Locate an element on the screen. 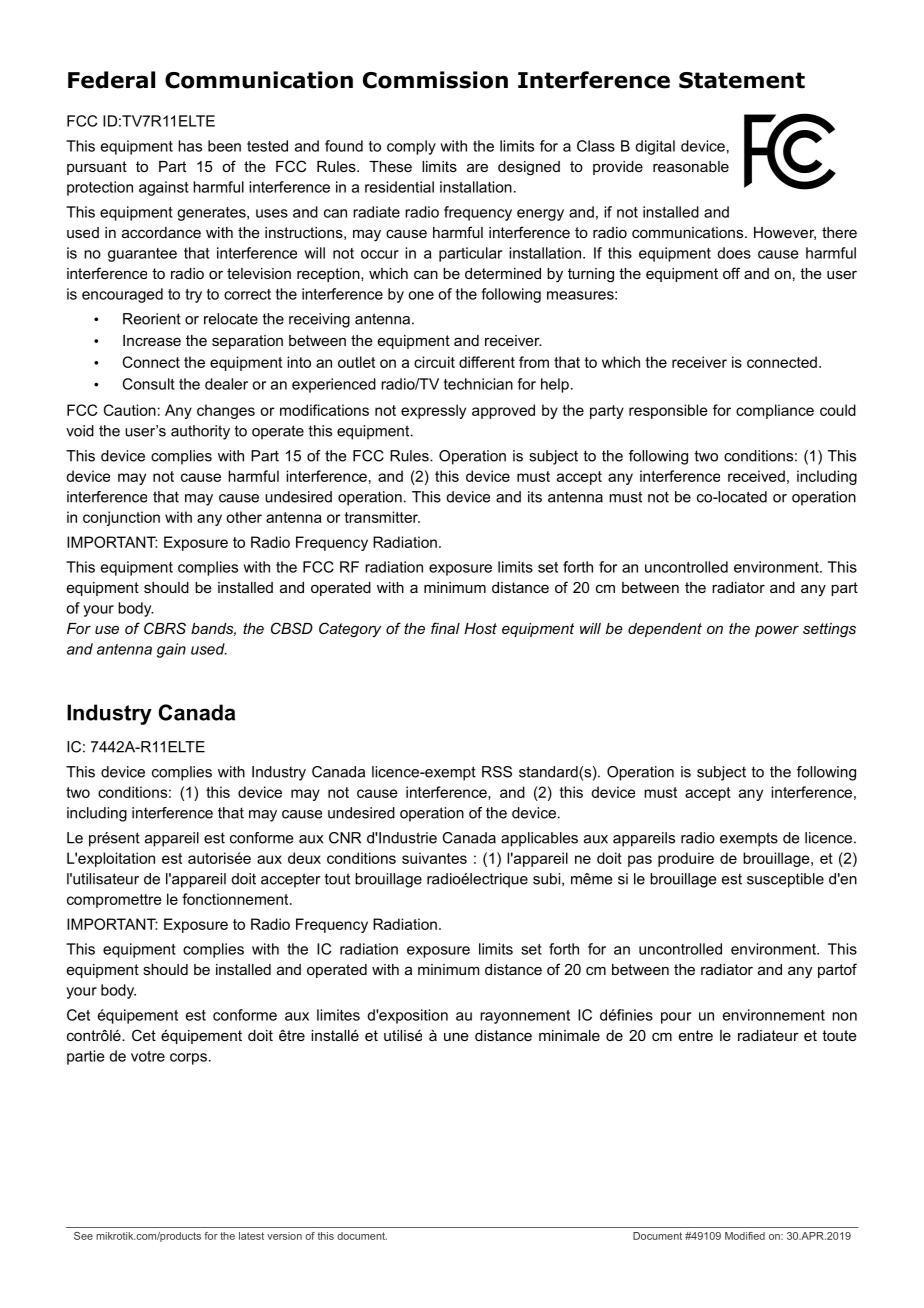 This screenshot has width=924, height=1308. une is located at coordinates (456, 1036).
